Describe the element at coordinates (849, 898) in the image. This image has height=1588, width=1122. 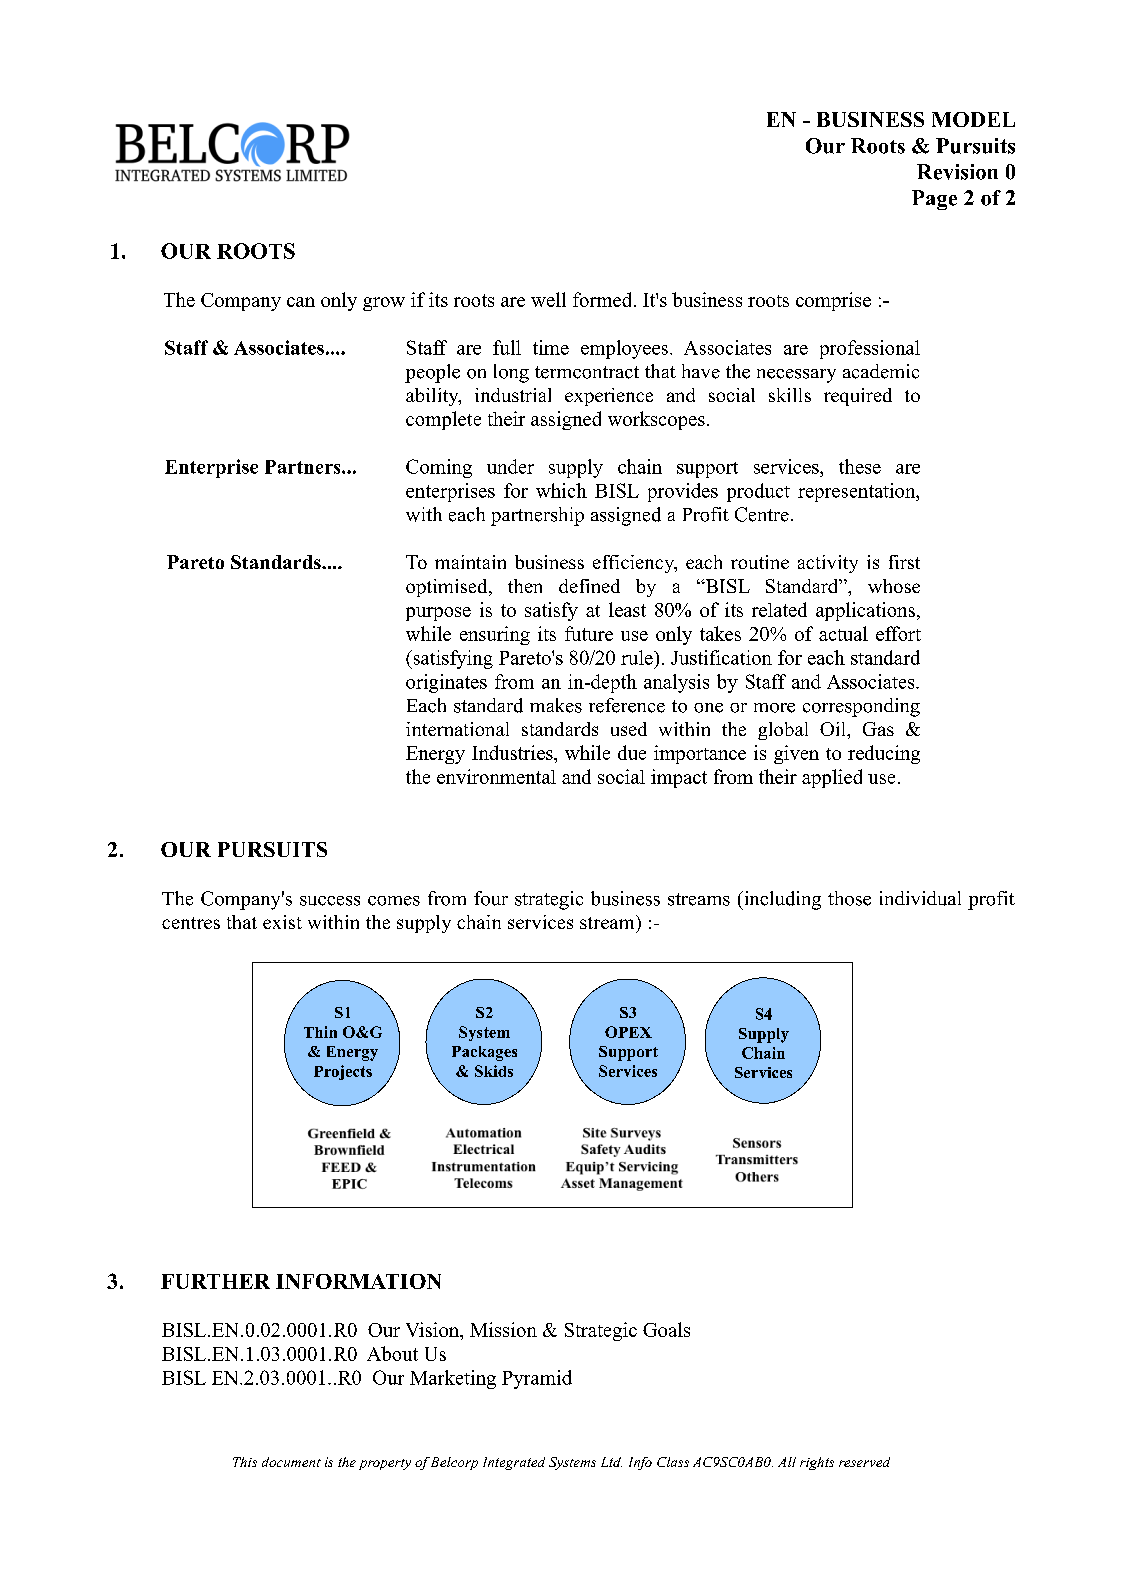
I see `those` at that location.
